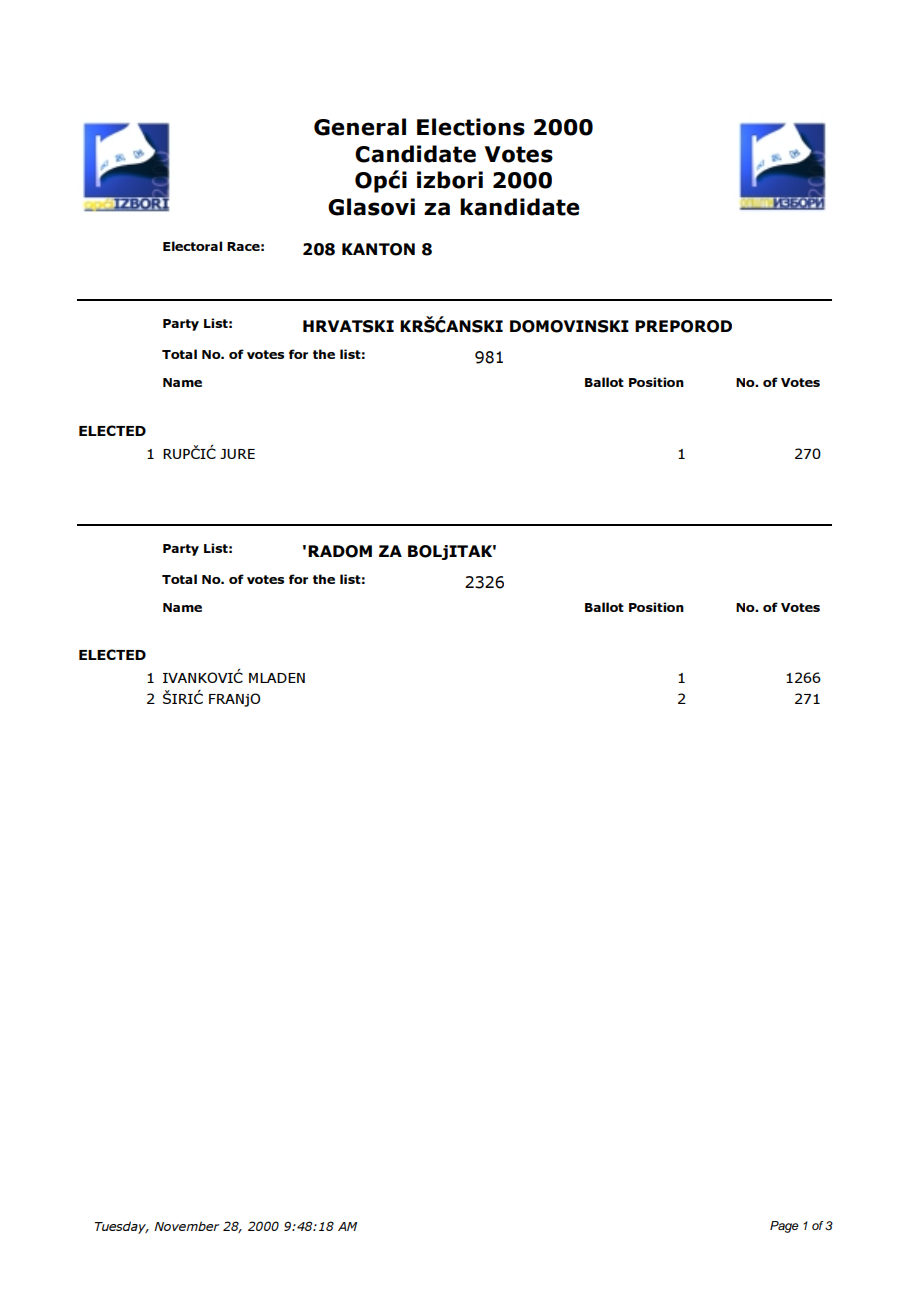 The width and height of the screenshot is (924, 1308). I want to click on Candidate, so click(415, 154).
